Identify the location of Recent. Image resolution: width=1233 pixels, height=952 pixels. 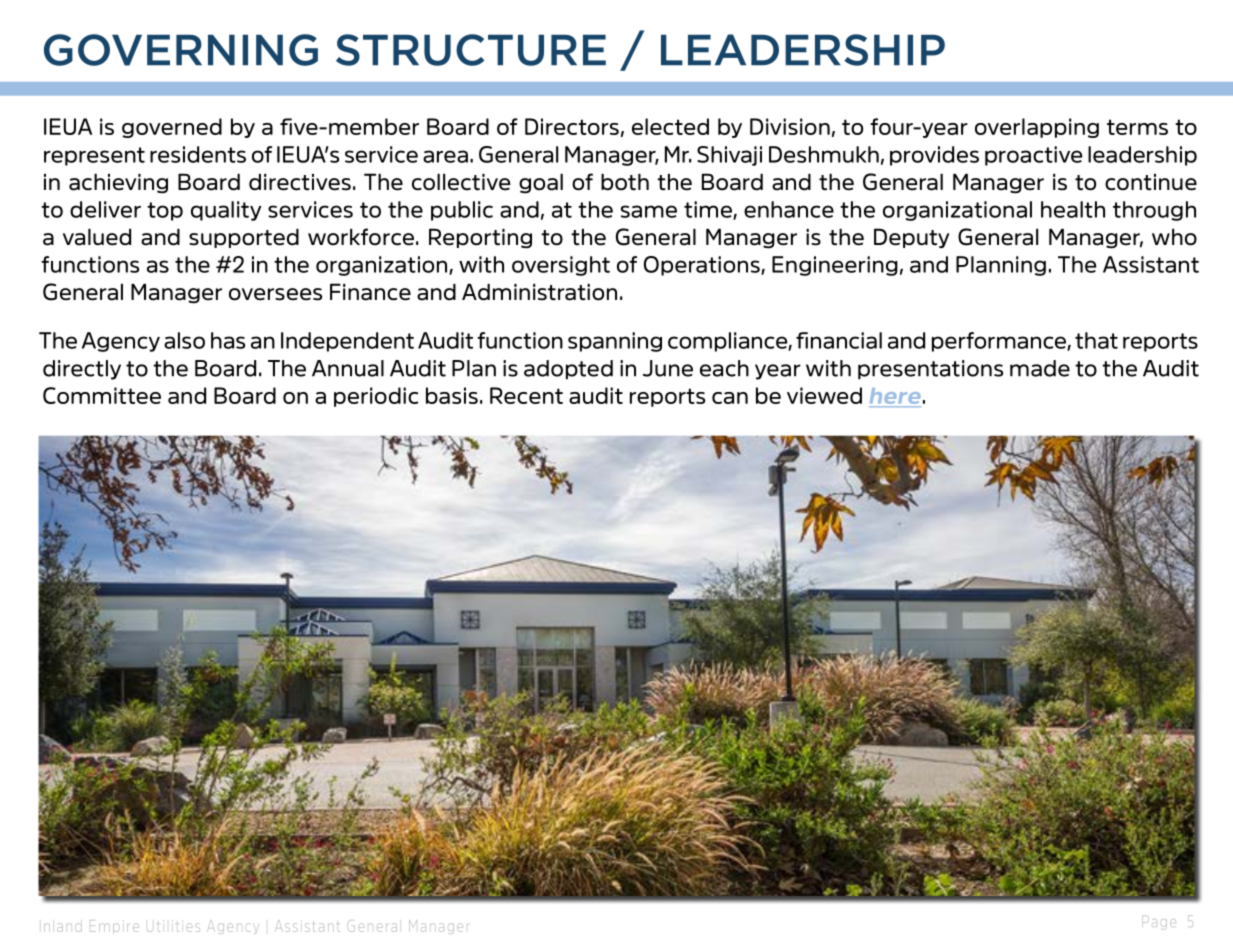
(526, 395).
